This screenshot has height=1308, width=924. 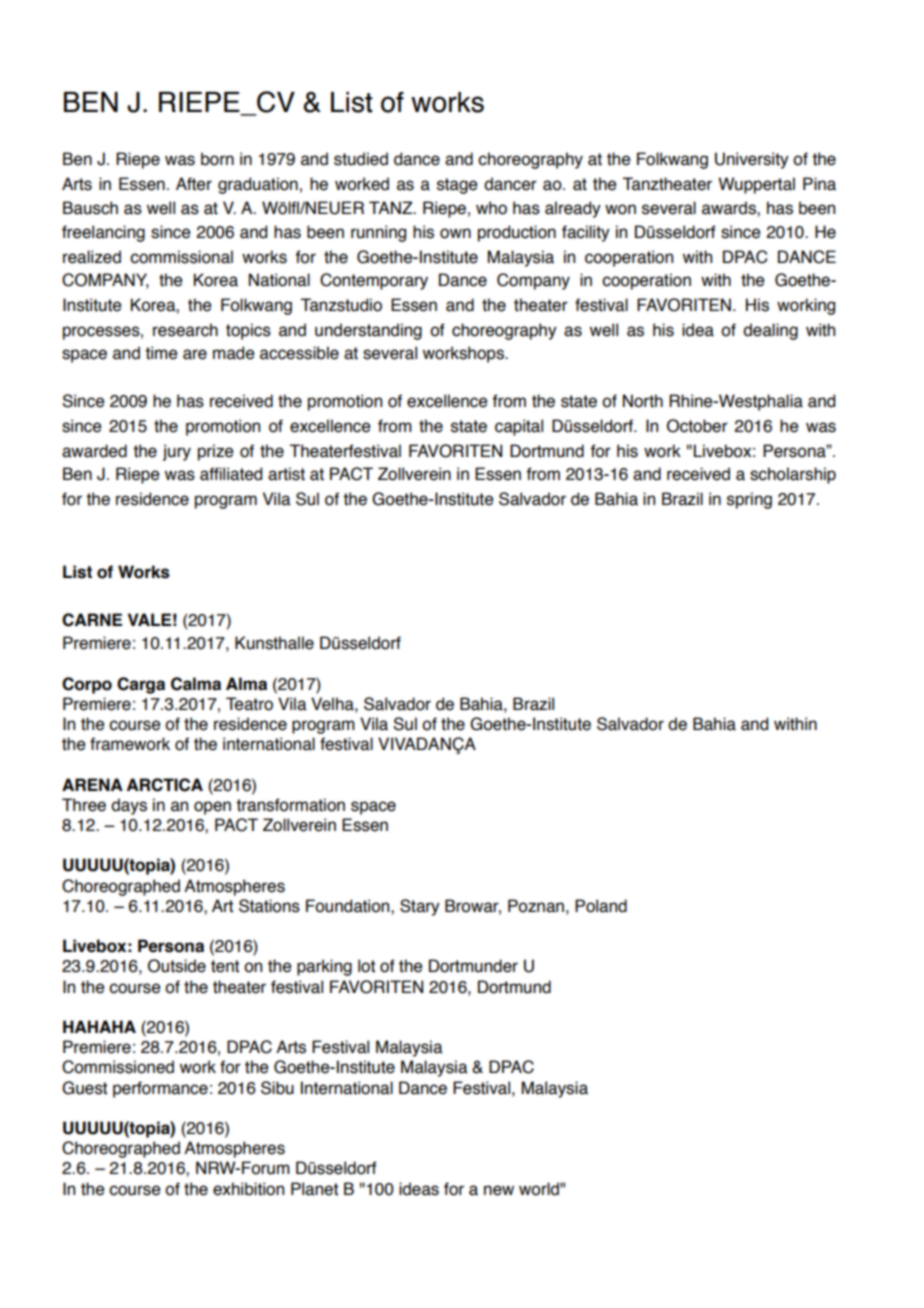 What do you see at coordinates (177, 452) in the screenshot?
I see `jury` at bounding box center [177, 452].
